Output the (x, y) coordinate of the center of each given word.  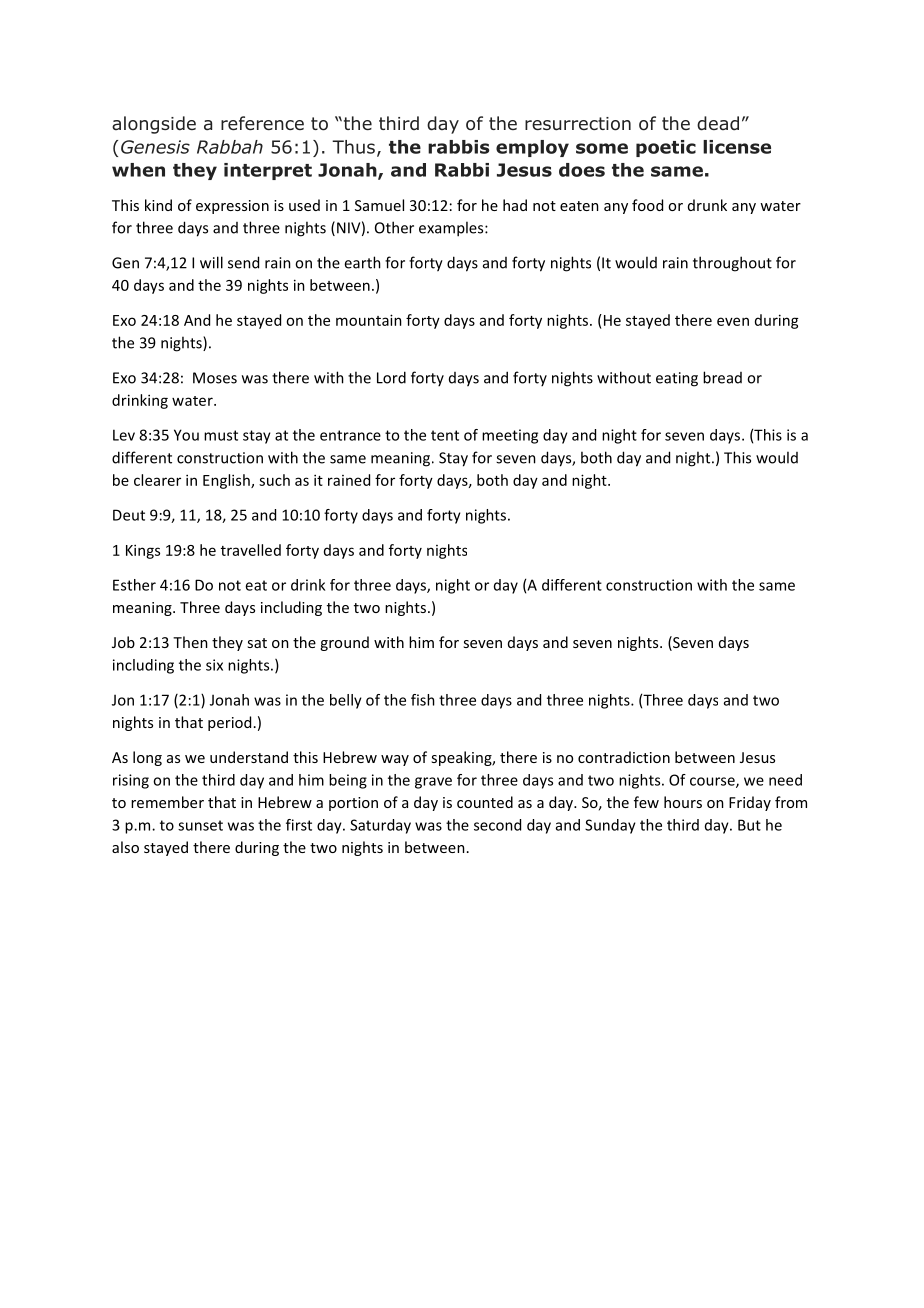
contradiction (624, 757)
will (211, 262)
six (214, 665)
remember (167, 802)
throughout (732, 264)
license (737, 147)
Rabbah (230, 147)
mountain (369, 320)
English (227, 481)
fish (423, 700)
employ (532, 148)
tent (445, 435)
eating (677, 379)
